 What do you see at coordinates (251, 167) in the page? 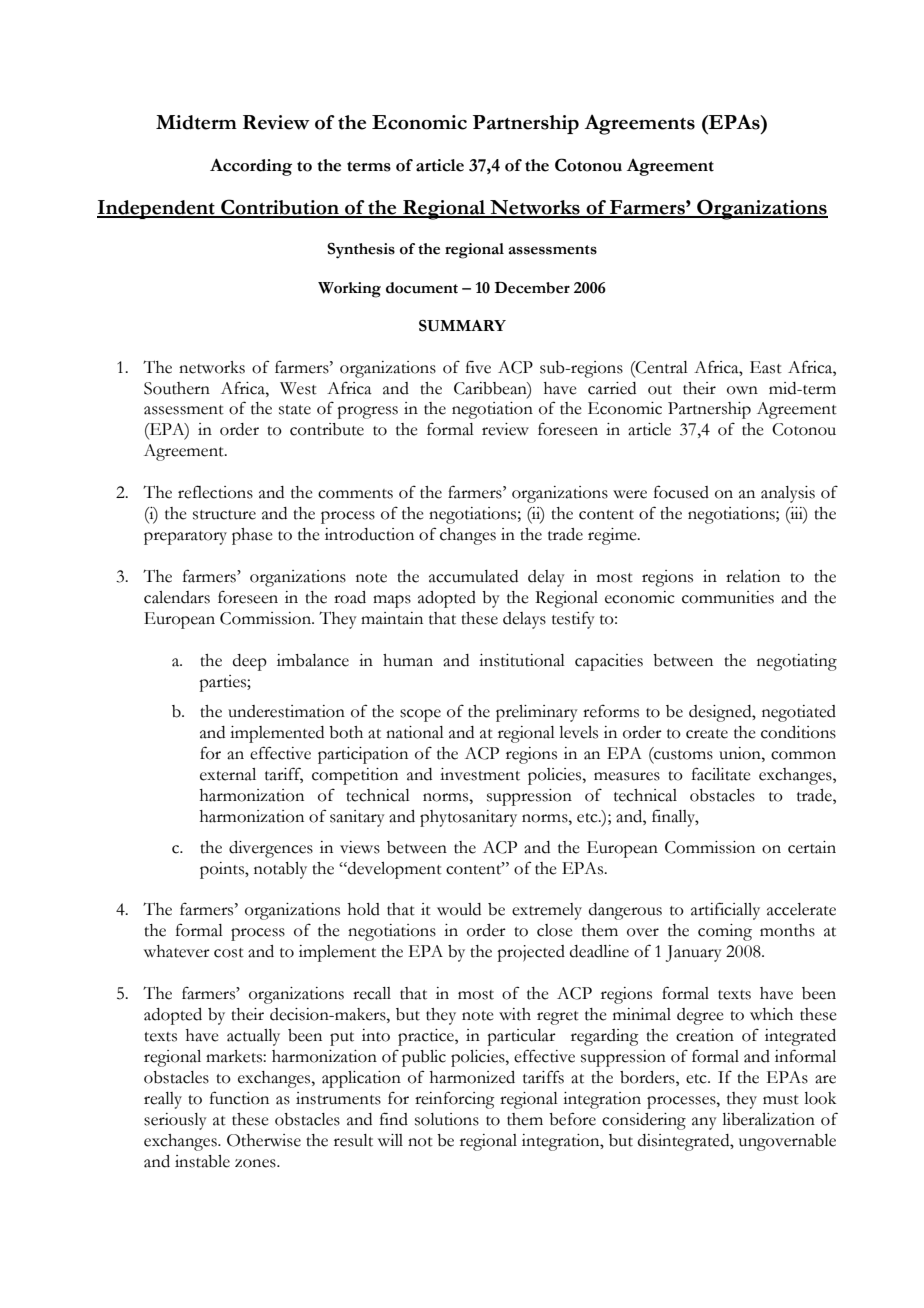
I see `According` at bounding box center [251, 167].
